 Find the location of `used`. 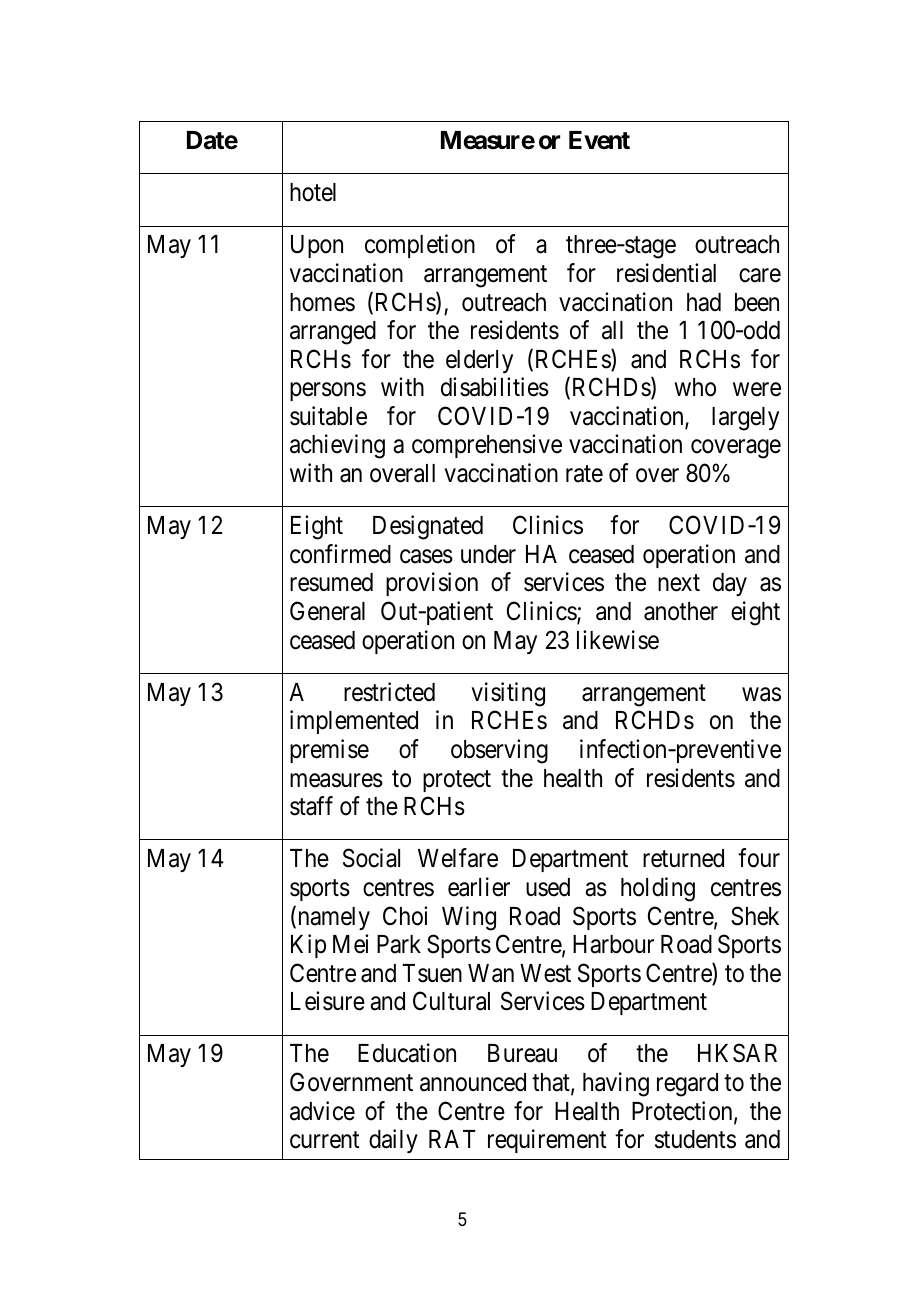

used is located at coordinates (548, 887).
